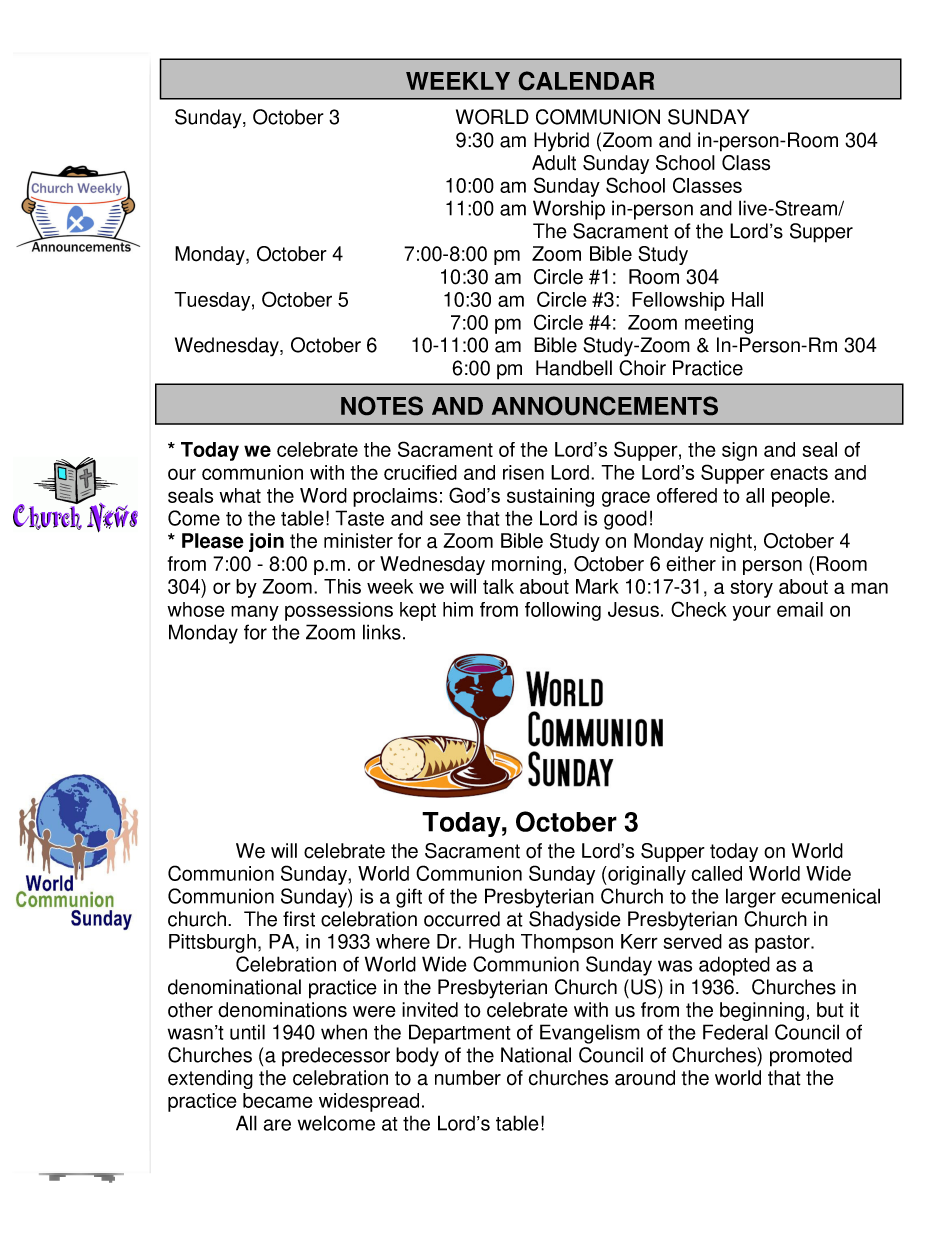 The image size is (952, 1233). Describe the element at coordinates (299, 919) in the screenshot. I see `first` at that location.
